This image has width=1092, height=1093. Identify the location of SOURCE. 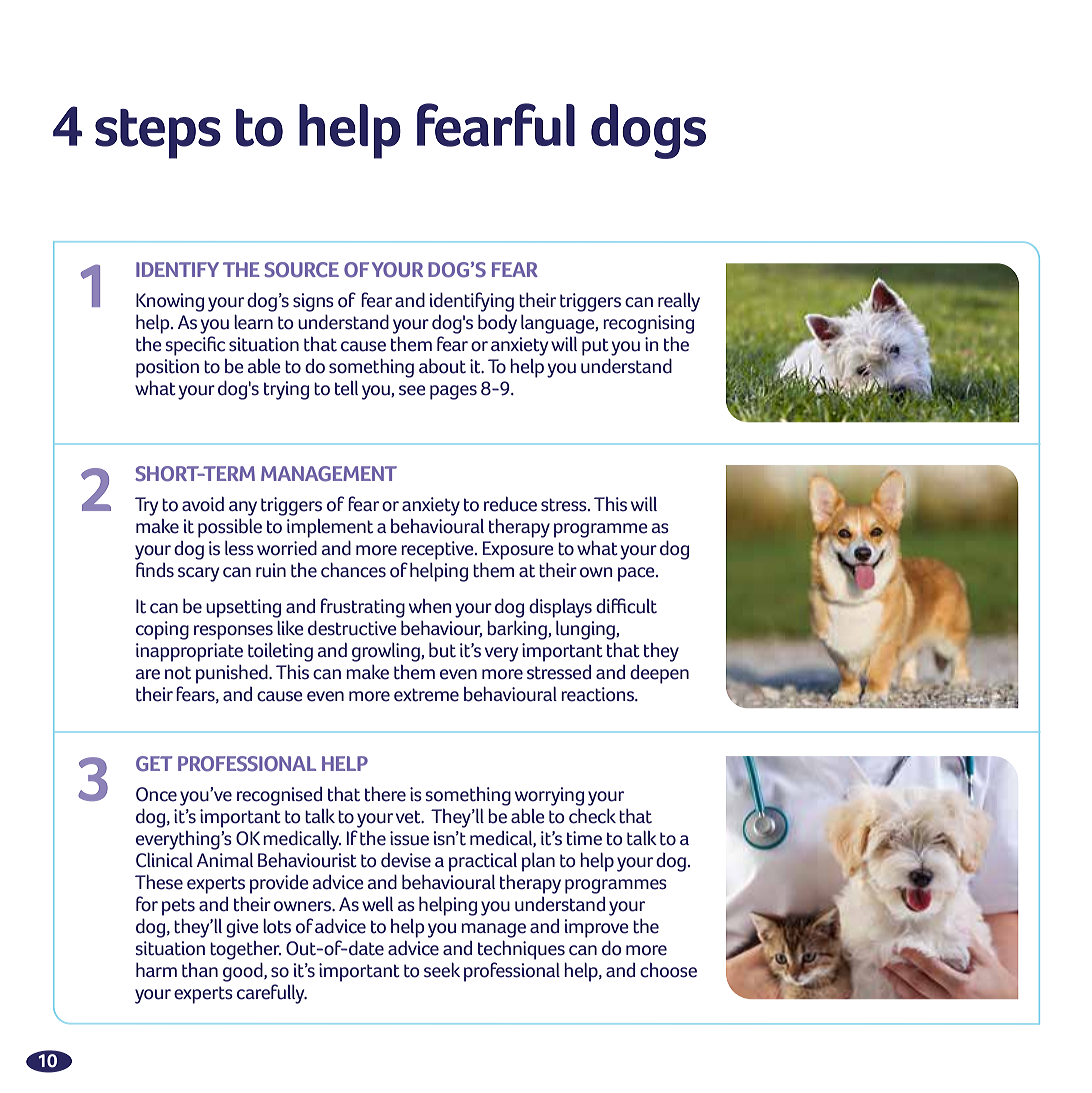
(301, 269).
